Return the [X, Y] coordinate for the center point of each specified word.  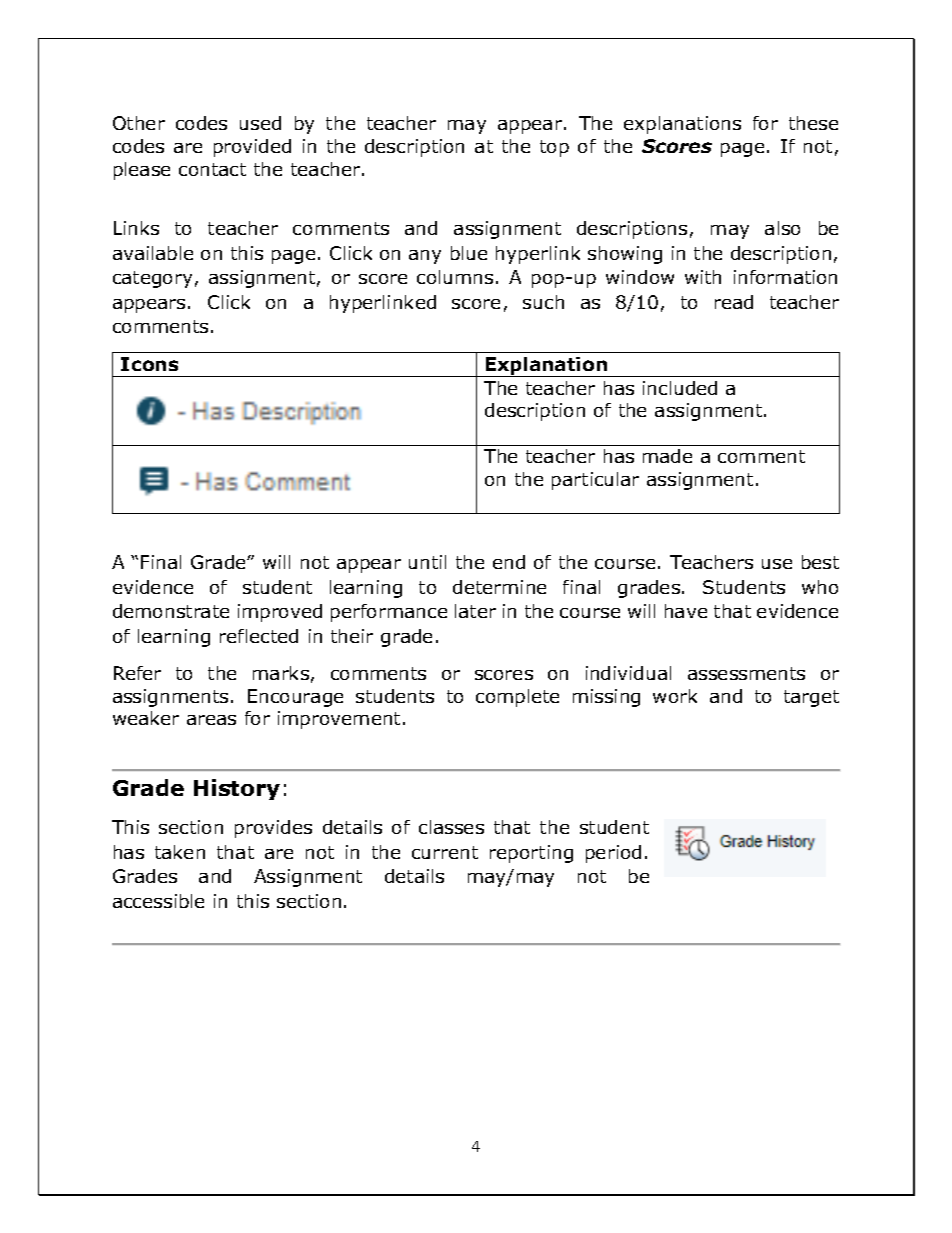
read [734, 302]
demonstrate [171, 611]
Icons [149, 364]
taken [180, 852]
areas [211, 720]
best [820, 562]
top [554, 148]
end [509, 562]
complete [517, 698]
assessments [746, 673]
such [543, 302]
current [445, 852]
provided [252, 148]
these [813, 123]
